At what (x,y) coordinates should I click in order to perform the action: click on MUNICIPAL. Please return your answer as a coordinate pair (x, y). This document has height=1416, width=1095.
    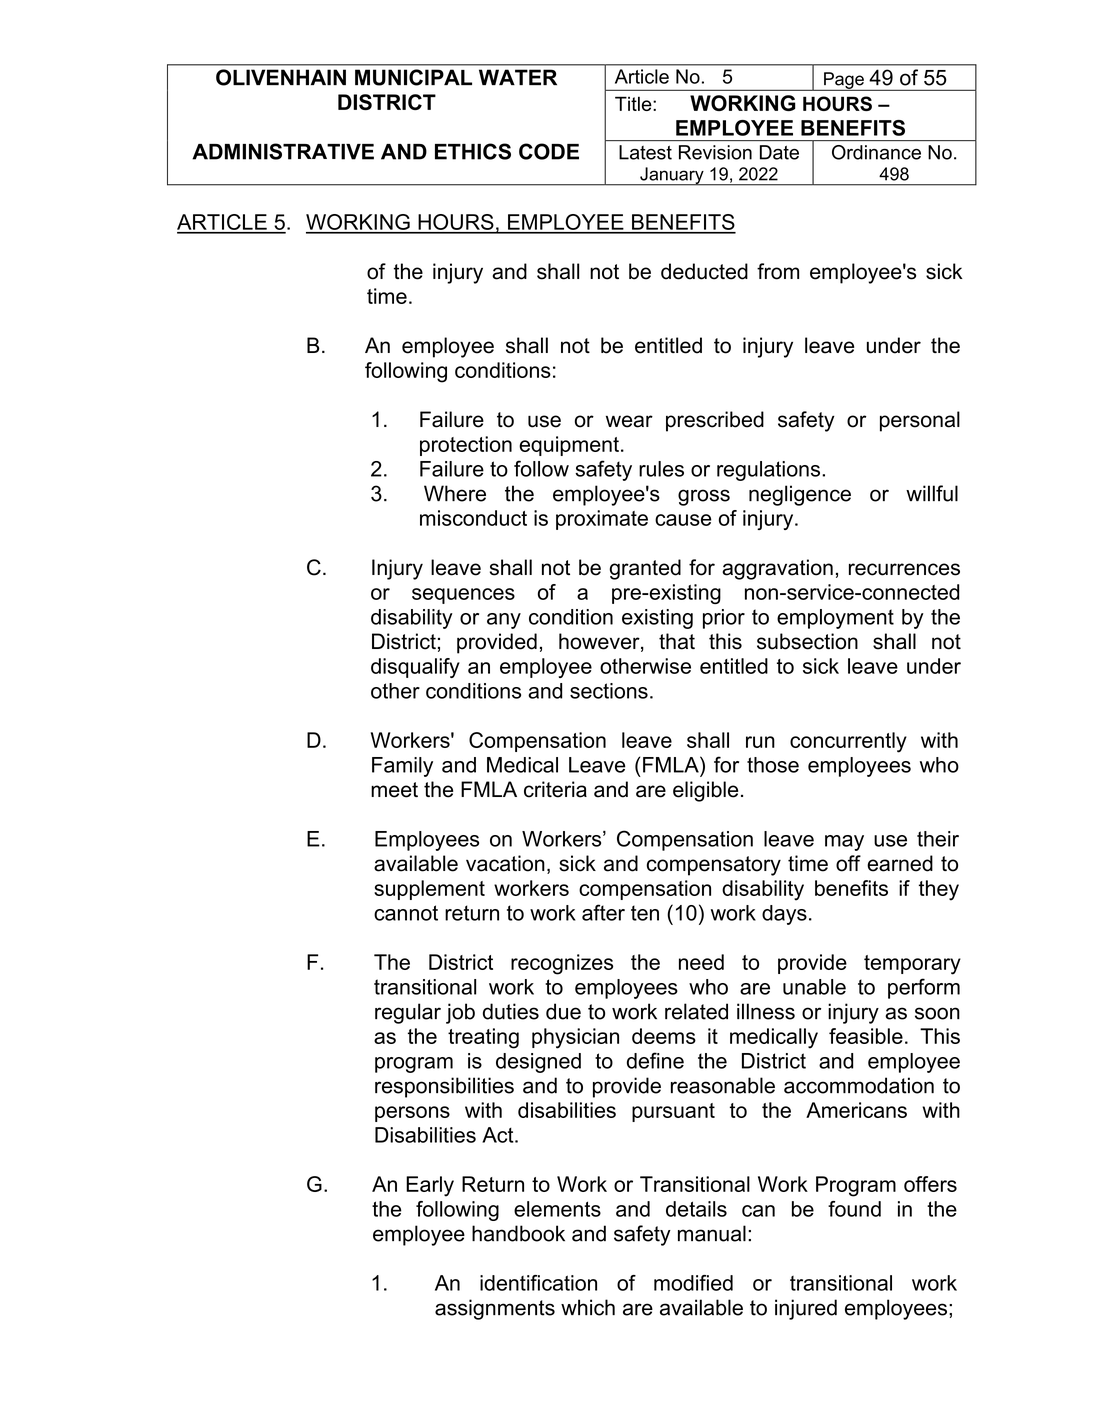
    Looking at the image, I should click on (413, 77).
